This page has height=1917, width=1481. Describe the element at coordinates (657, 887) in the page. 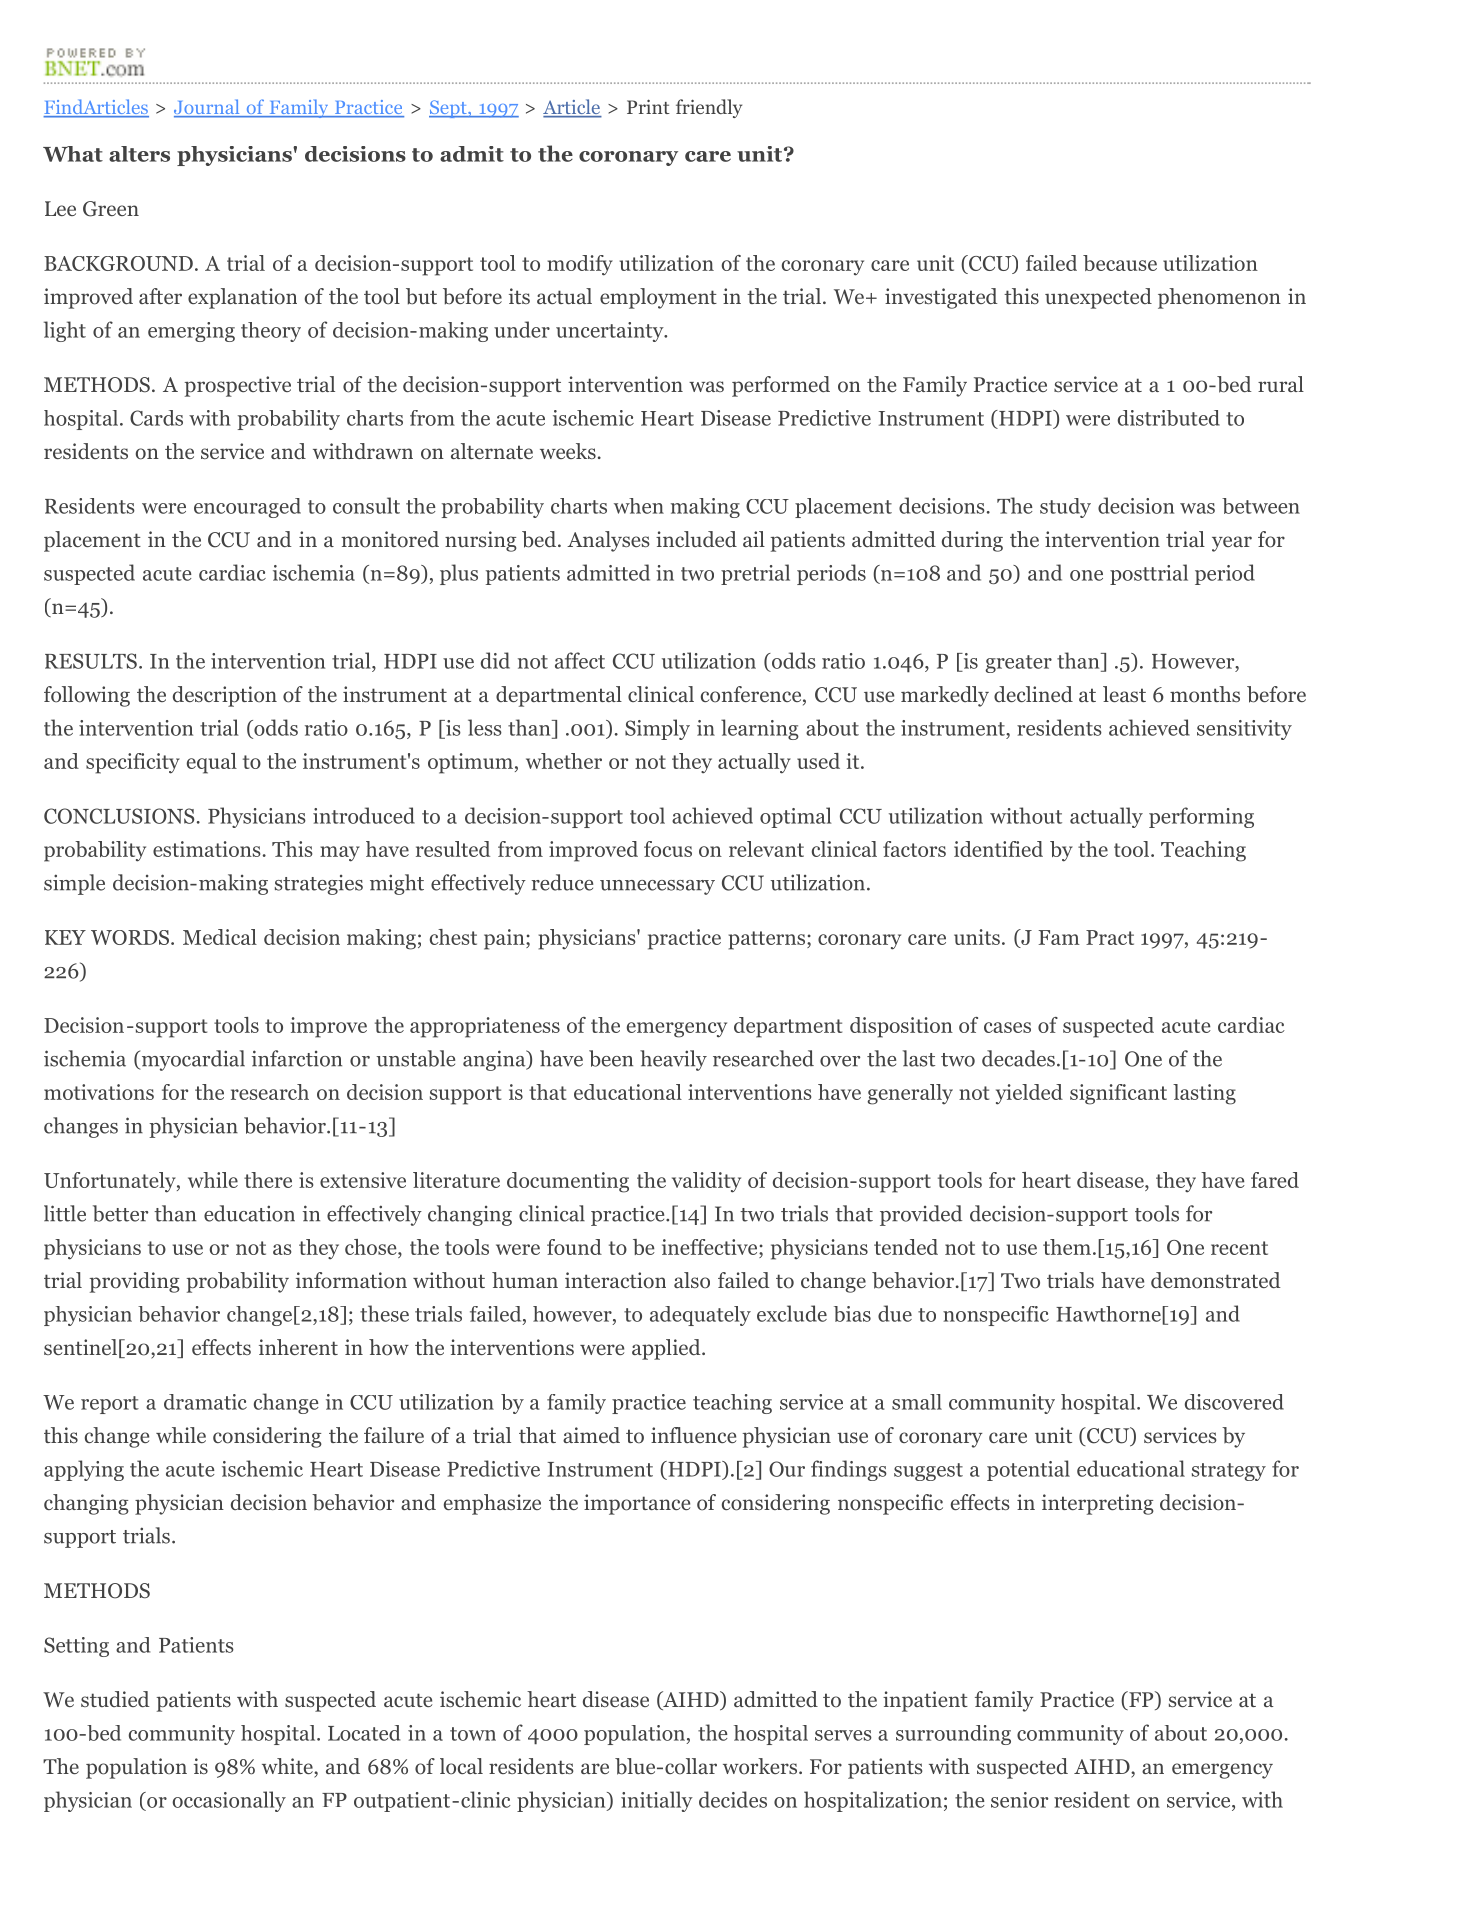

I see `unnecessary` at that location.
